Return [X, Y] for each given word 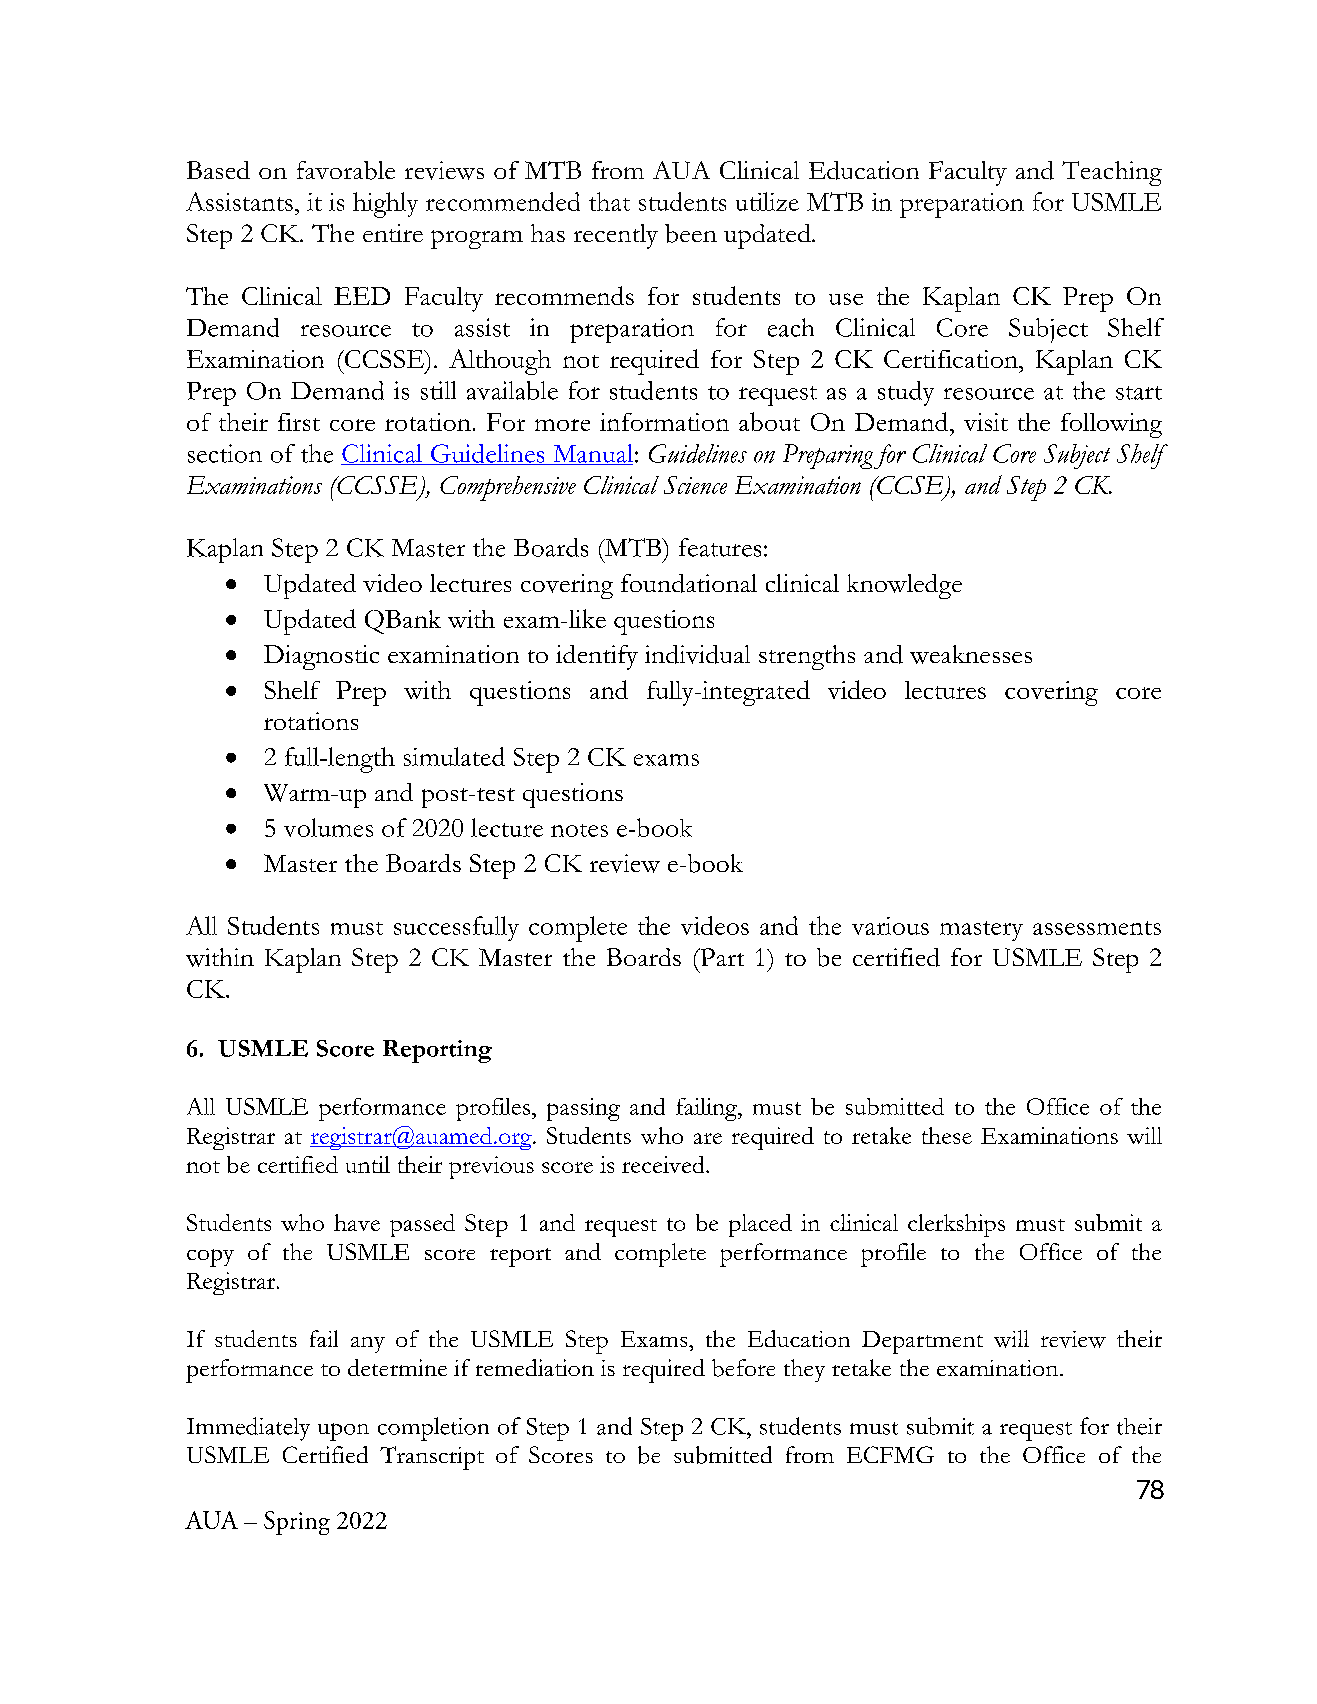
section [225, 453]
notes [579, 830]
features [720, 547]
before [743, 1368]
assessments [1097, 928]
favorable [346, 170]
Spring [297, 1523]
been [691, 233]
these [947, 1135]
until [368, 1164]
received [664, 1164]
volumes [328, 827]
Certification [952, 359]
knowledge [904, 586]
